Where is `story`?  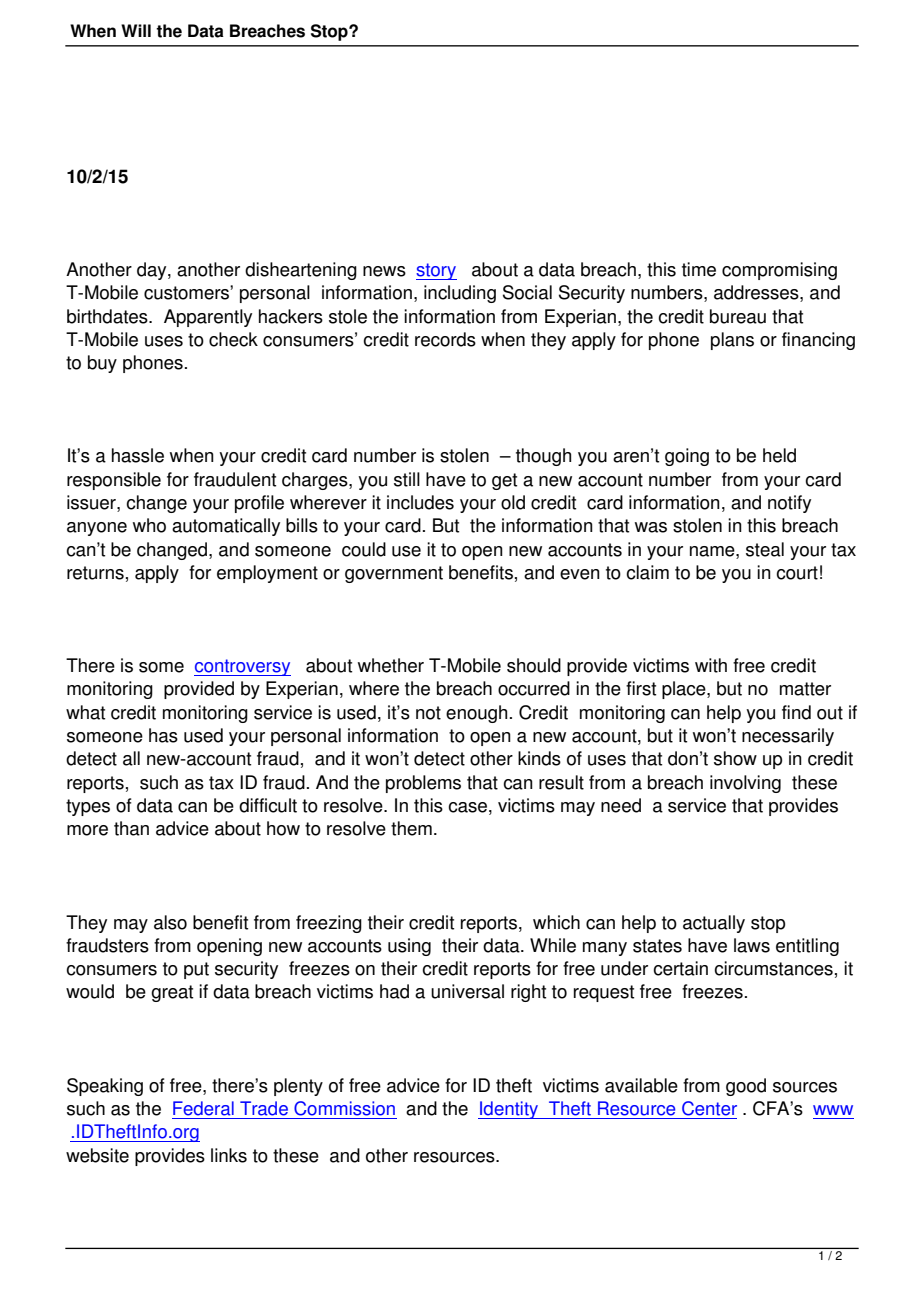
story is located at coordinates (436, 271).
